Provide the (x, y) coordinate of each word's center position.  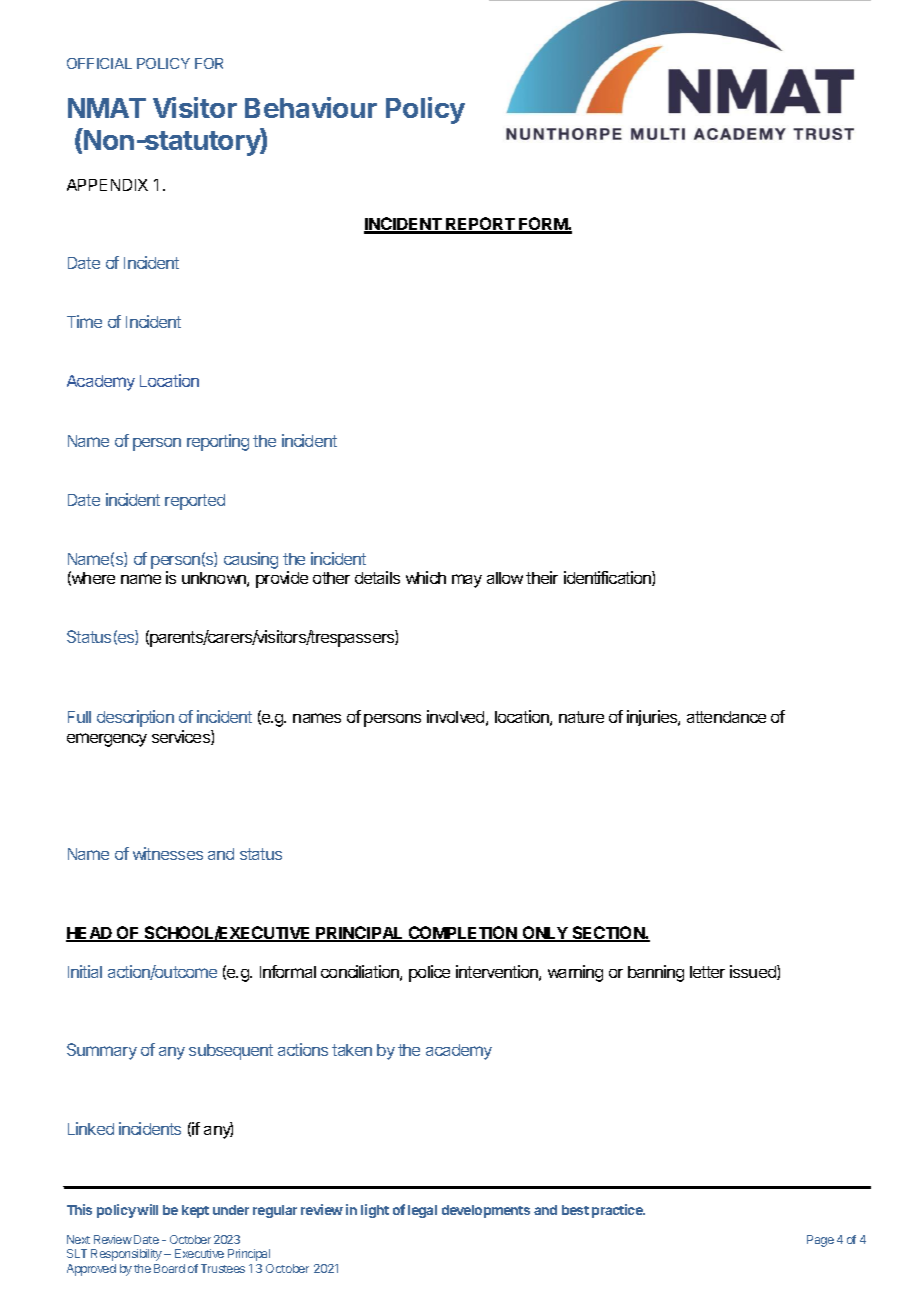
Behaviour (311, 107)
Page (820, 1241)
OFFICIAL (99, 63)
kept (195, 1211)
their (542, 577)
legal (422, 1211)
